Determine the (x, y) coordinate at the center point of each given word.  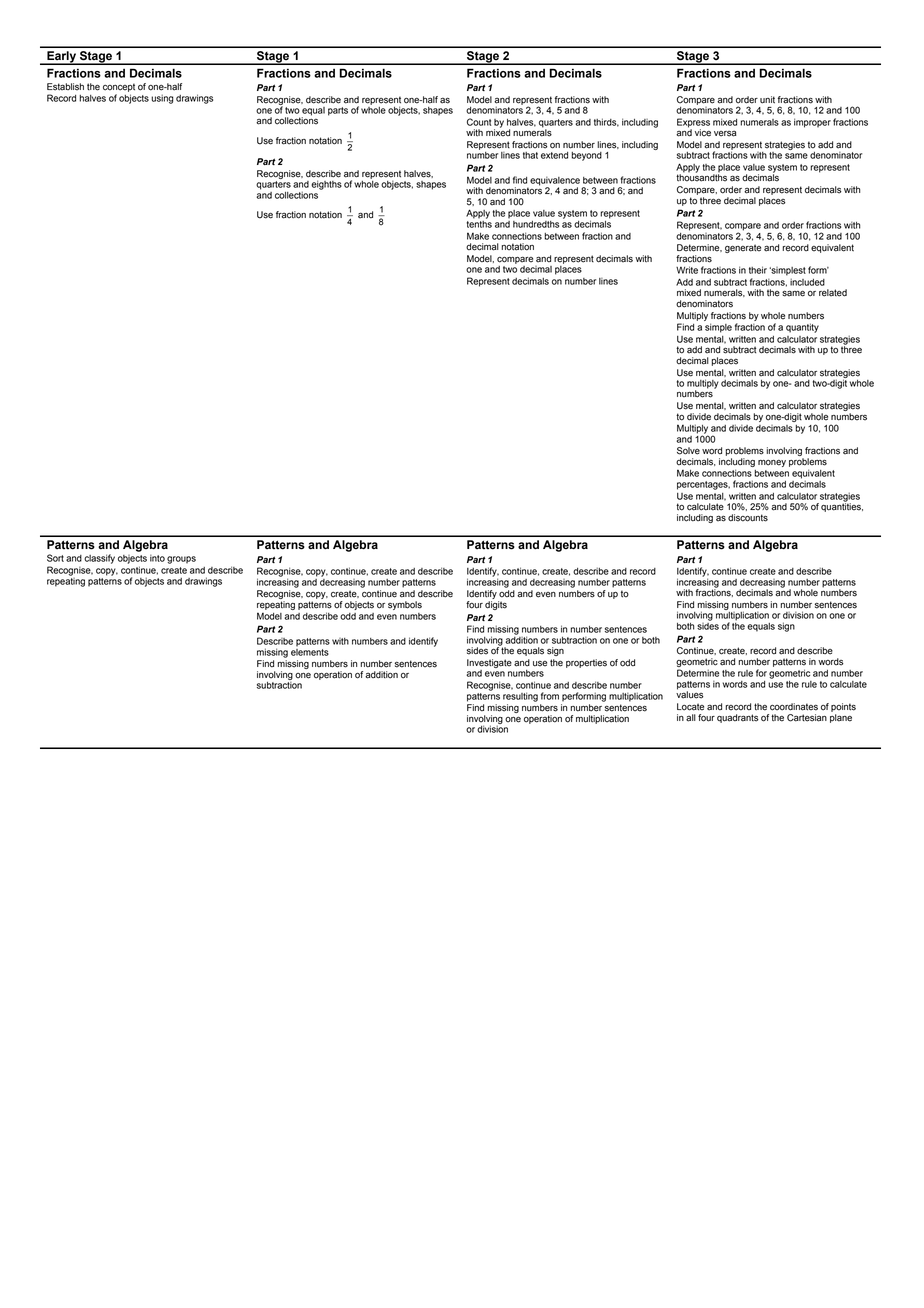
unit (767, 100)
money (772, 463)
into (157, 558)
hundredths (536, 224)
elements (310, 651)
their (758, 270)
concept (119, 87)
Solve (688, 451)
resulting (520, 697)
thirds (606, 122)
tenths (479, 223)
